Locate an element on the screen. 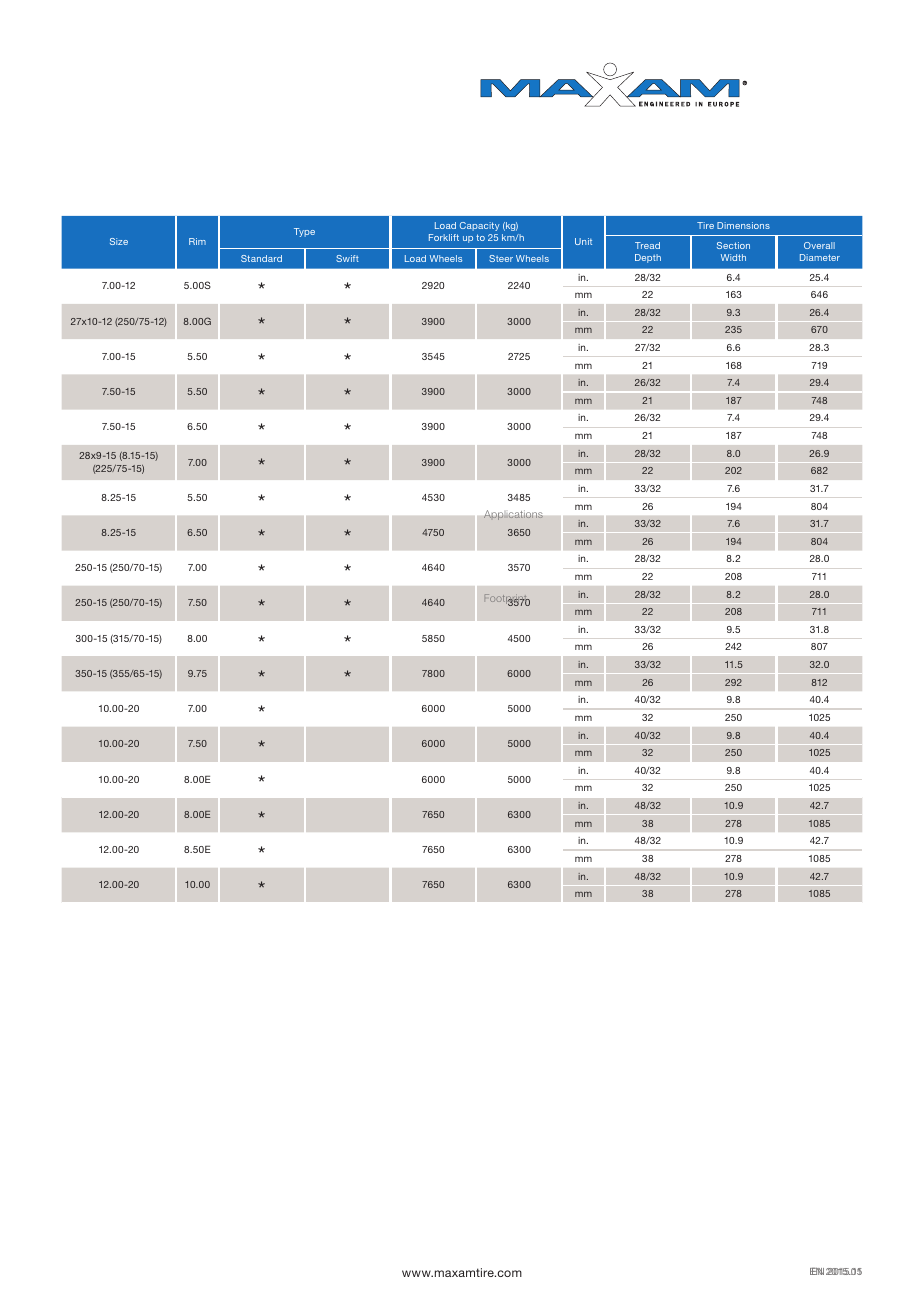 The height and width of the screenshot is (1308, 924). Applications is located at coordinates (513, 515).
